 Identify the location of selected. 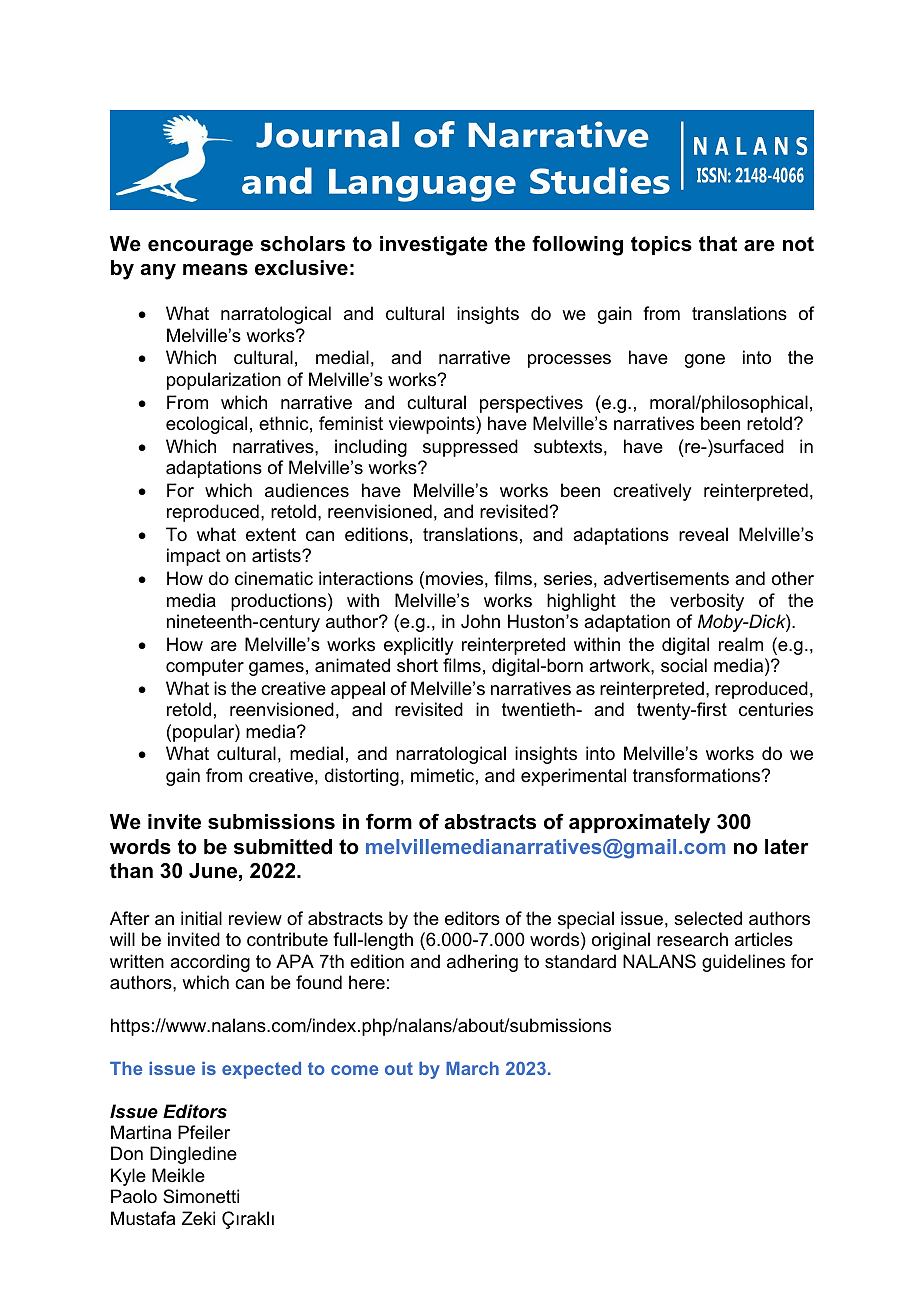
(708, 918).
